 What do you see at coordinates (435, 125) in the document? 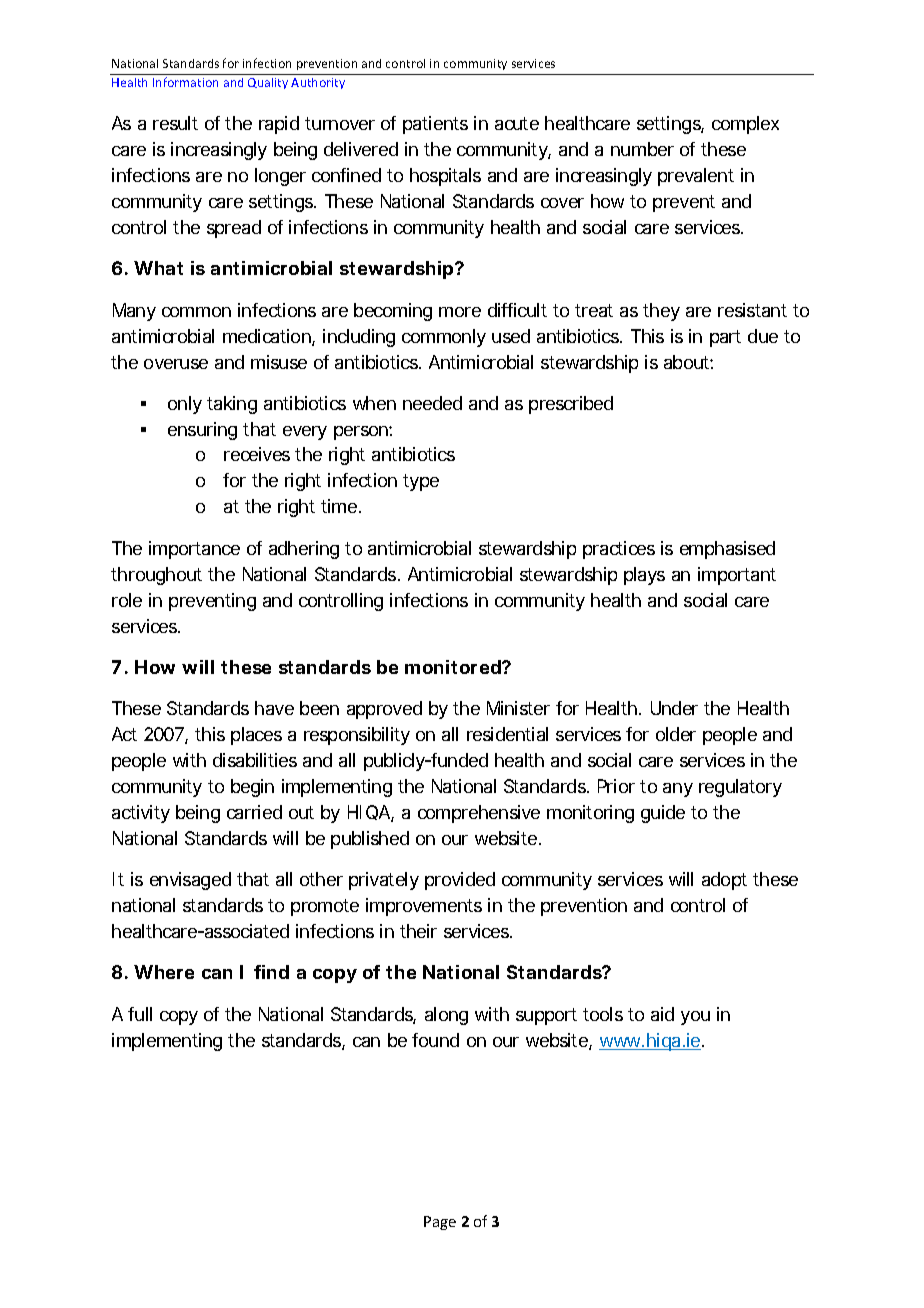
I see `patients` at bounding box center [435, 125].
